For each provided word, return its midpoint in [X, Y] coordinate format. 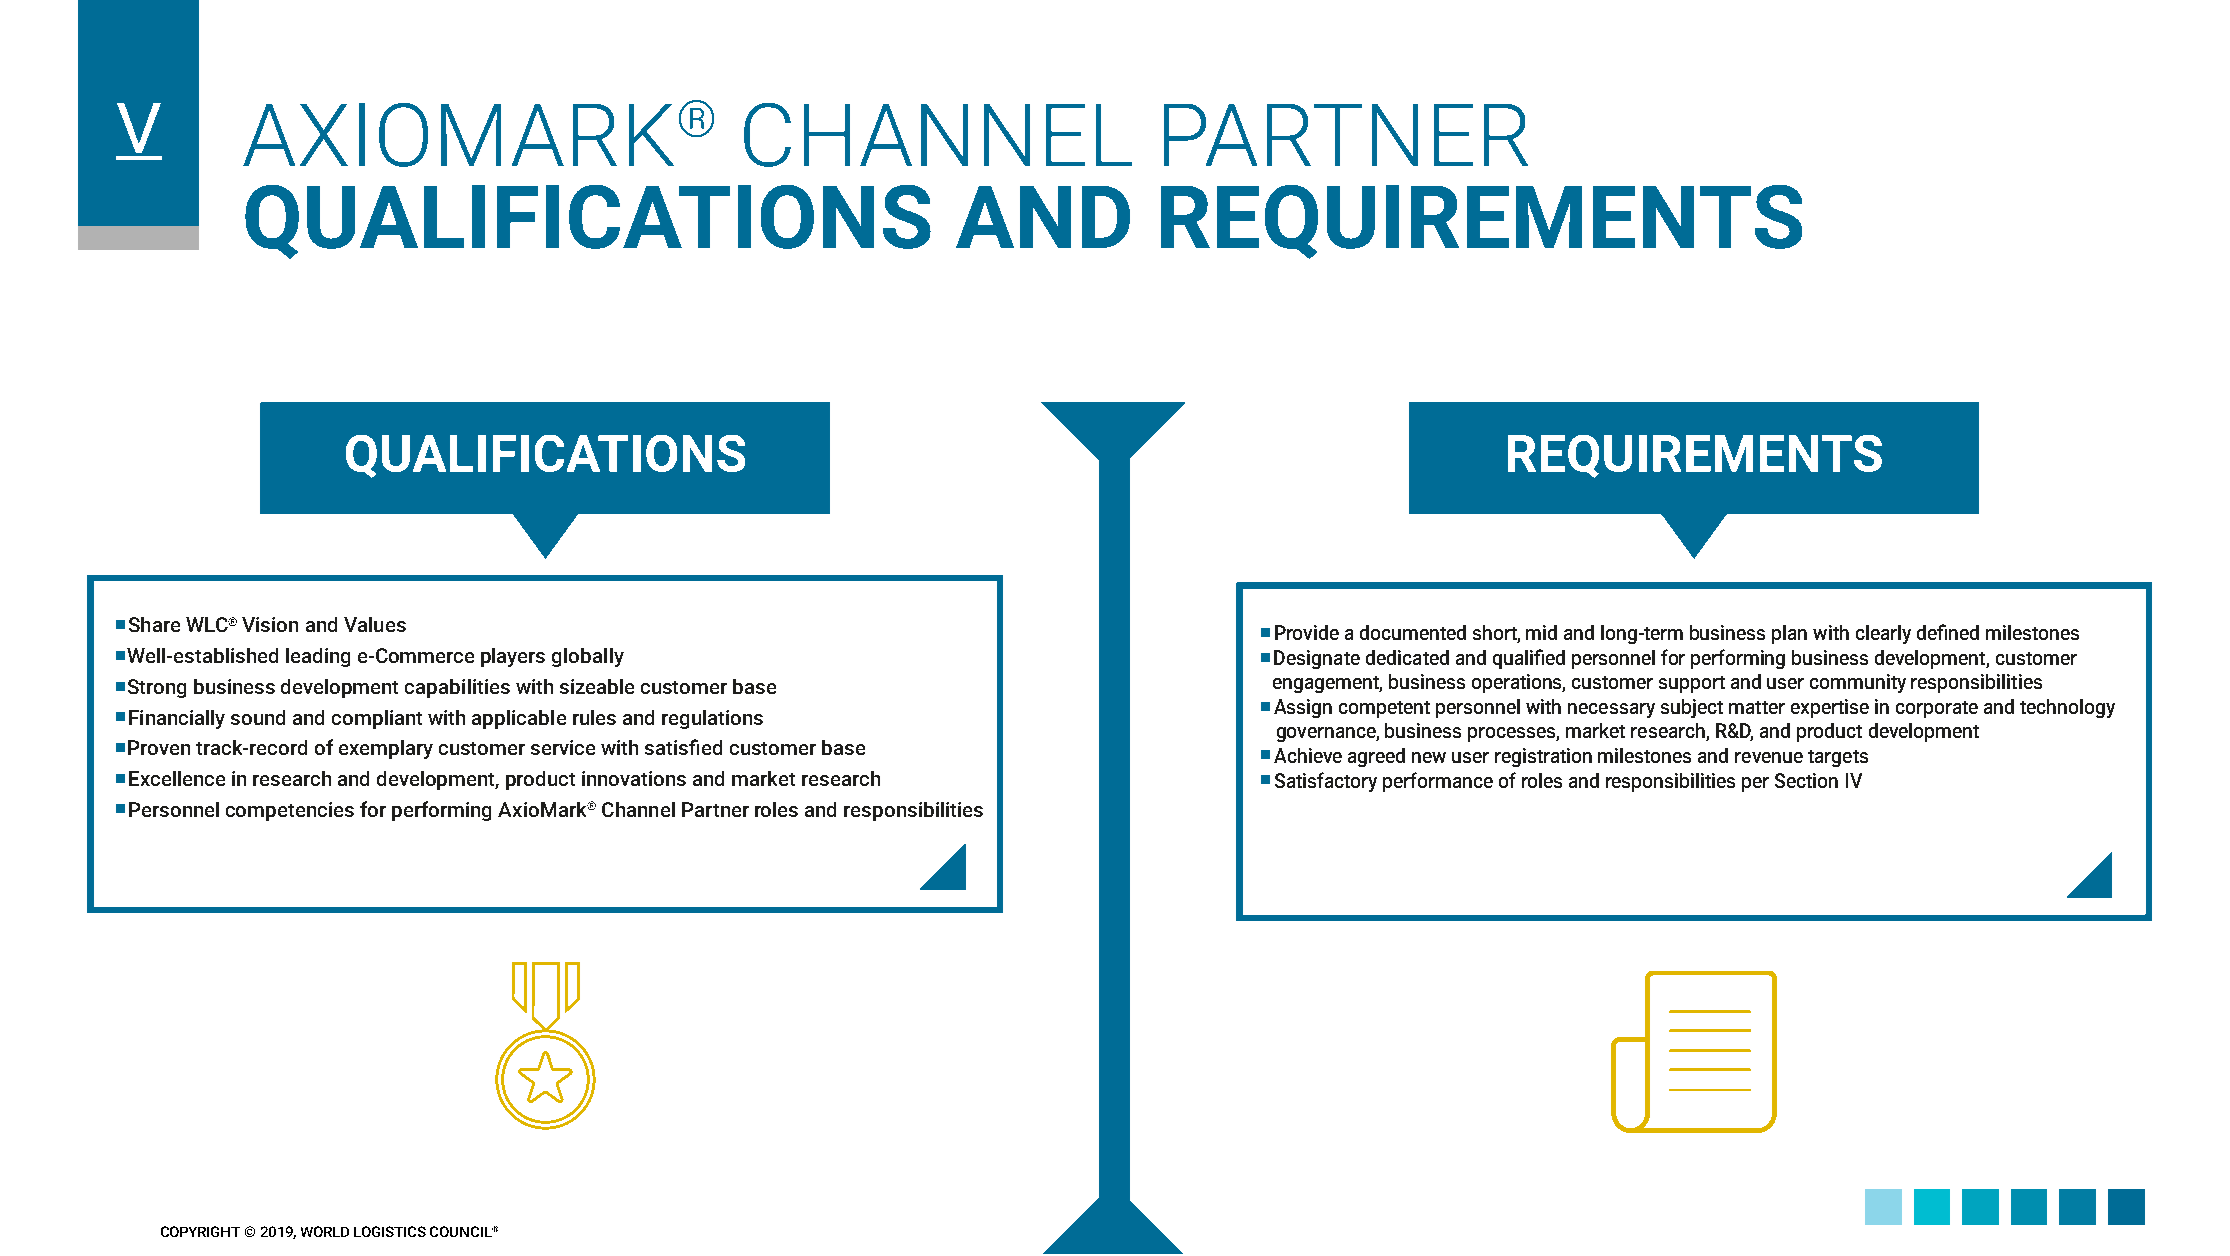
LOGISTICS [390, 1231]
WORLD [325, 1231]
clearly [1883, 634]
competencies [290, 811]
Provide [1307, 632]
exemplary [386, 749]
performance [1438, 782]
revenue [1769, 757]
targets [1838, 758]
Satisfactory [1326, 782]
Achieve [1308, 755]
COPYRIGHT [200, 1231]
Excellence [177, 778]
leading [318, 657]
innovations [634, 778]
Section [1806, 780]
